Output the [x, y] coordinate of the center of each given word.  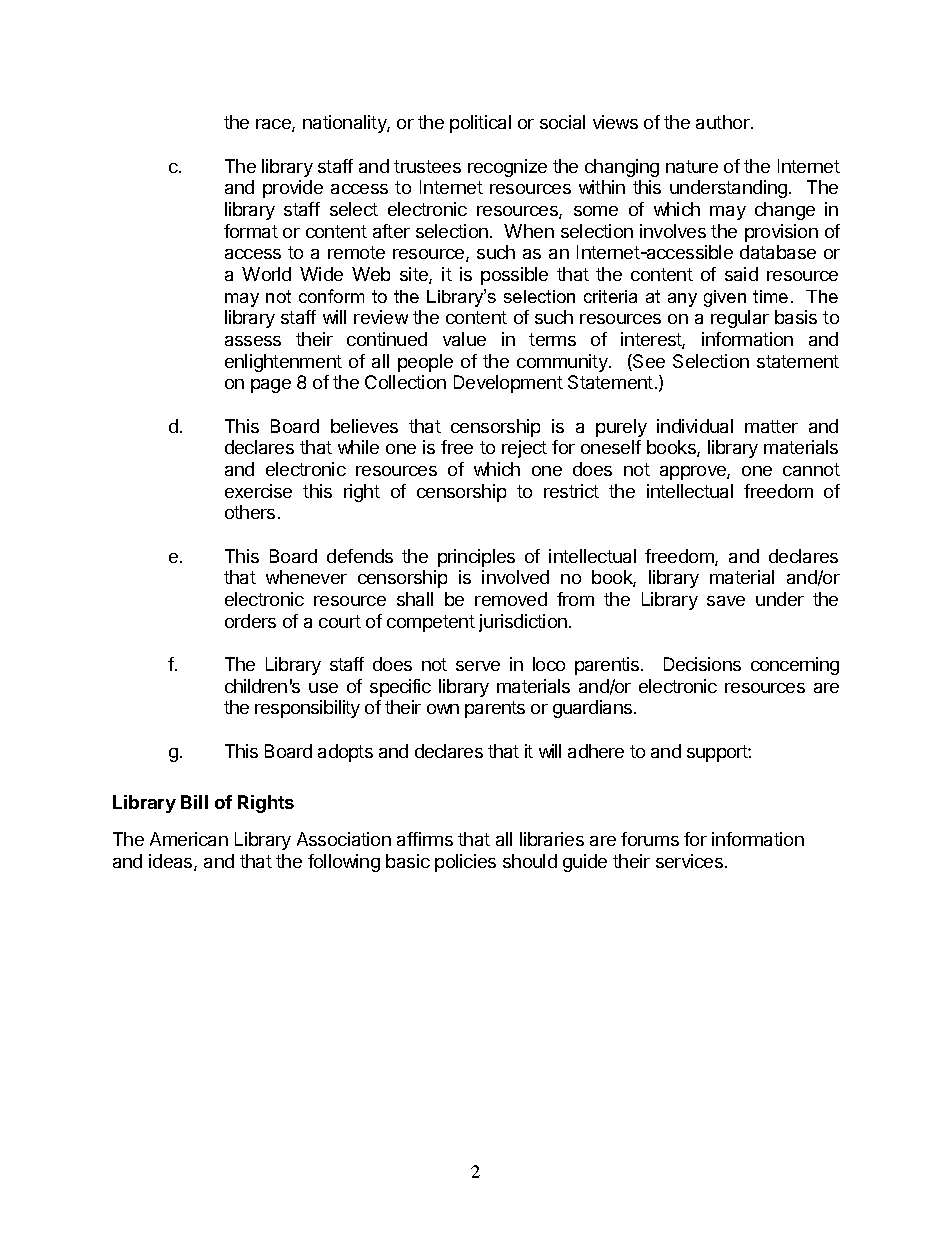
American [189, 839]
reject [524, 449]
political [480, 124]
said [741, 274]
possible [514, 276]
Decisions [702, 664]
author [724, 122]
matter [771, 426]
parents [495, 709]
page [271, 386]
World [266, 274]
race [274, 125]
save [726, 601]
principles [476, 558]
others [250, 512]
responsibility [307, 709]
